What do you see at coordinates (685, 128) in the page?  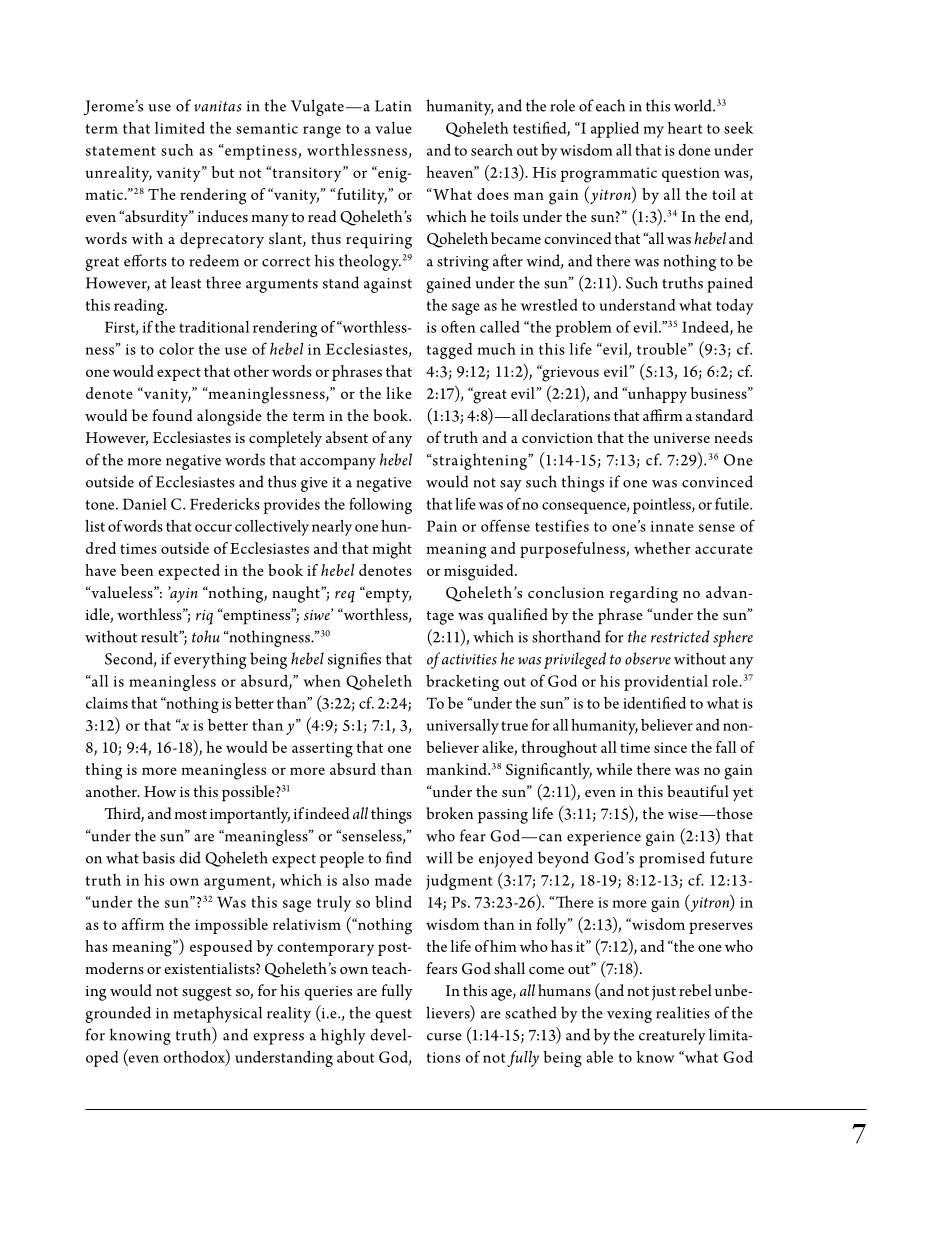 I see `heart` at bounding box center [685, 128].
